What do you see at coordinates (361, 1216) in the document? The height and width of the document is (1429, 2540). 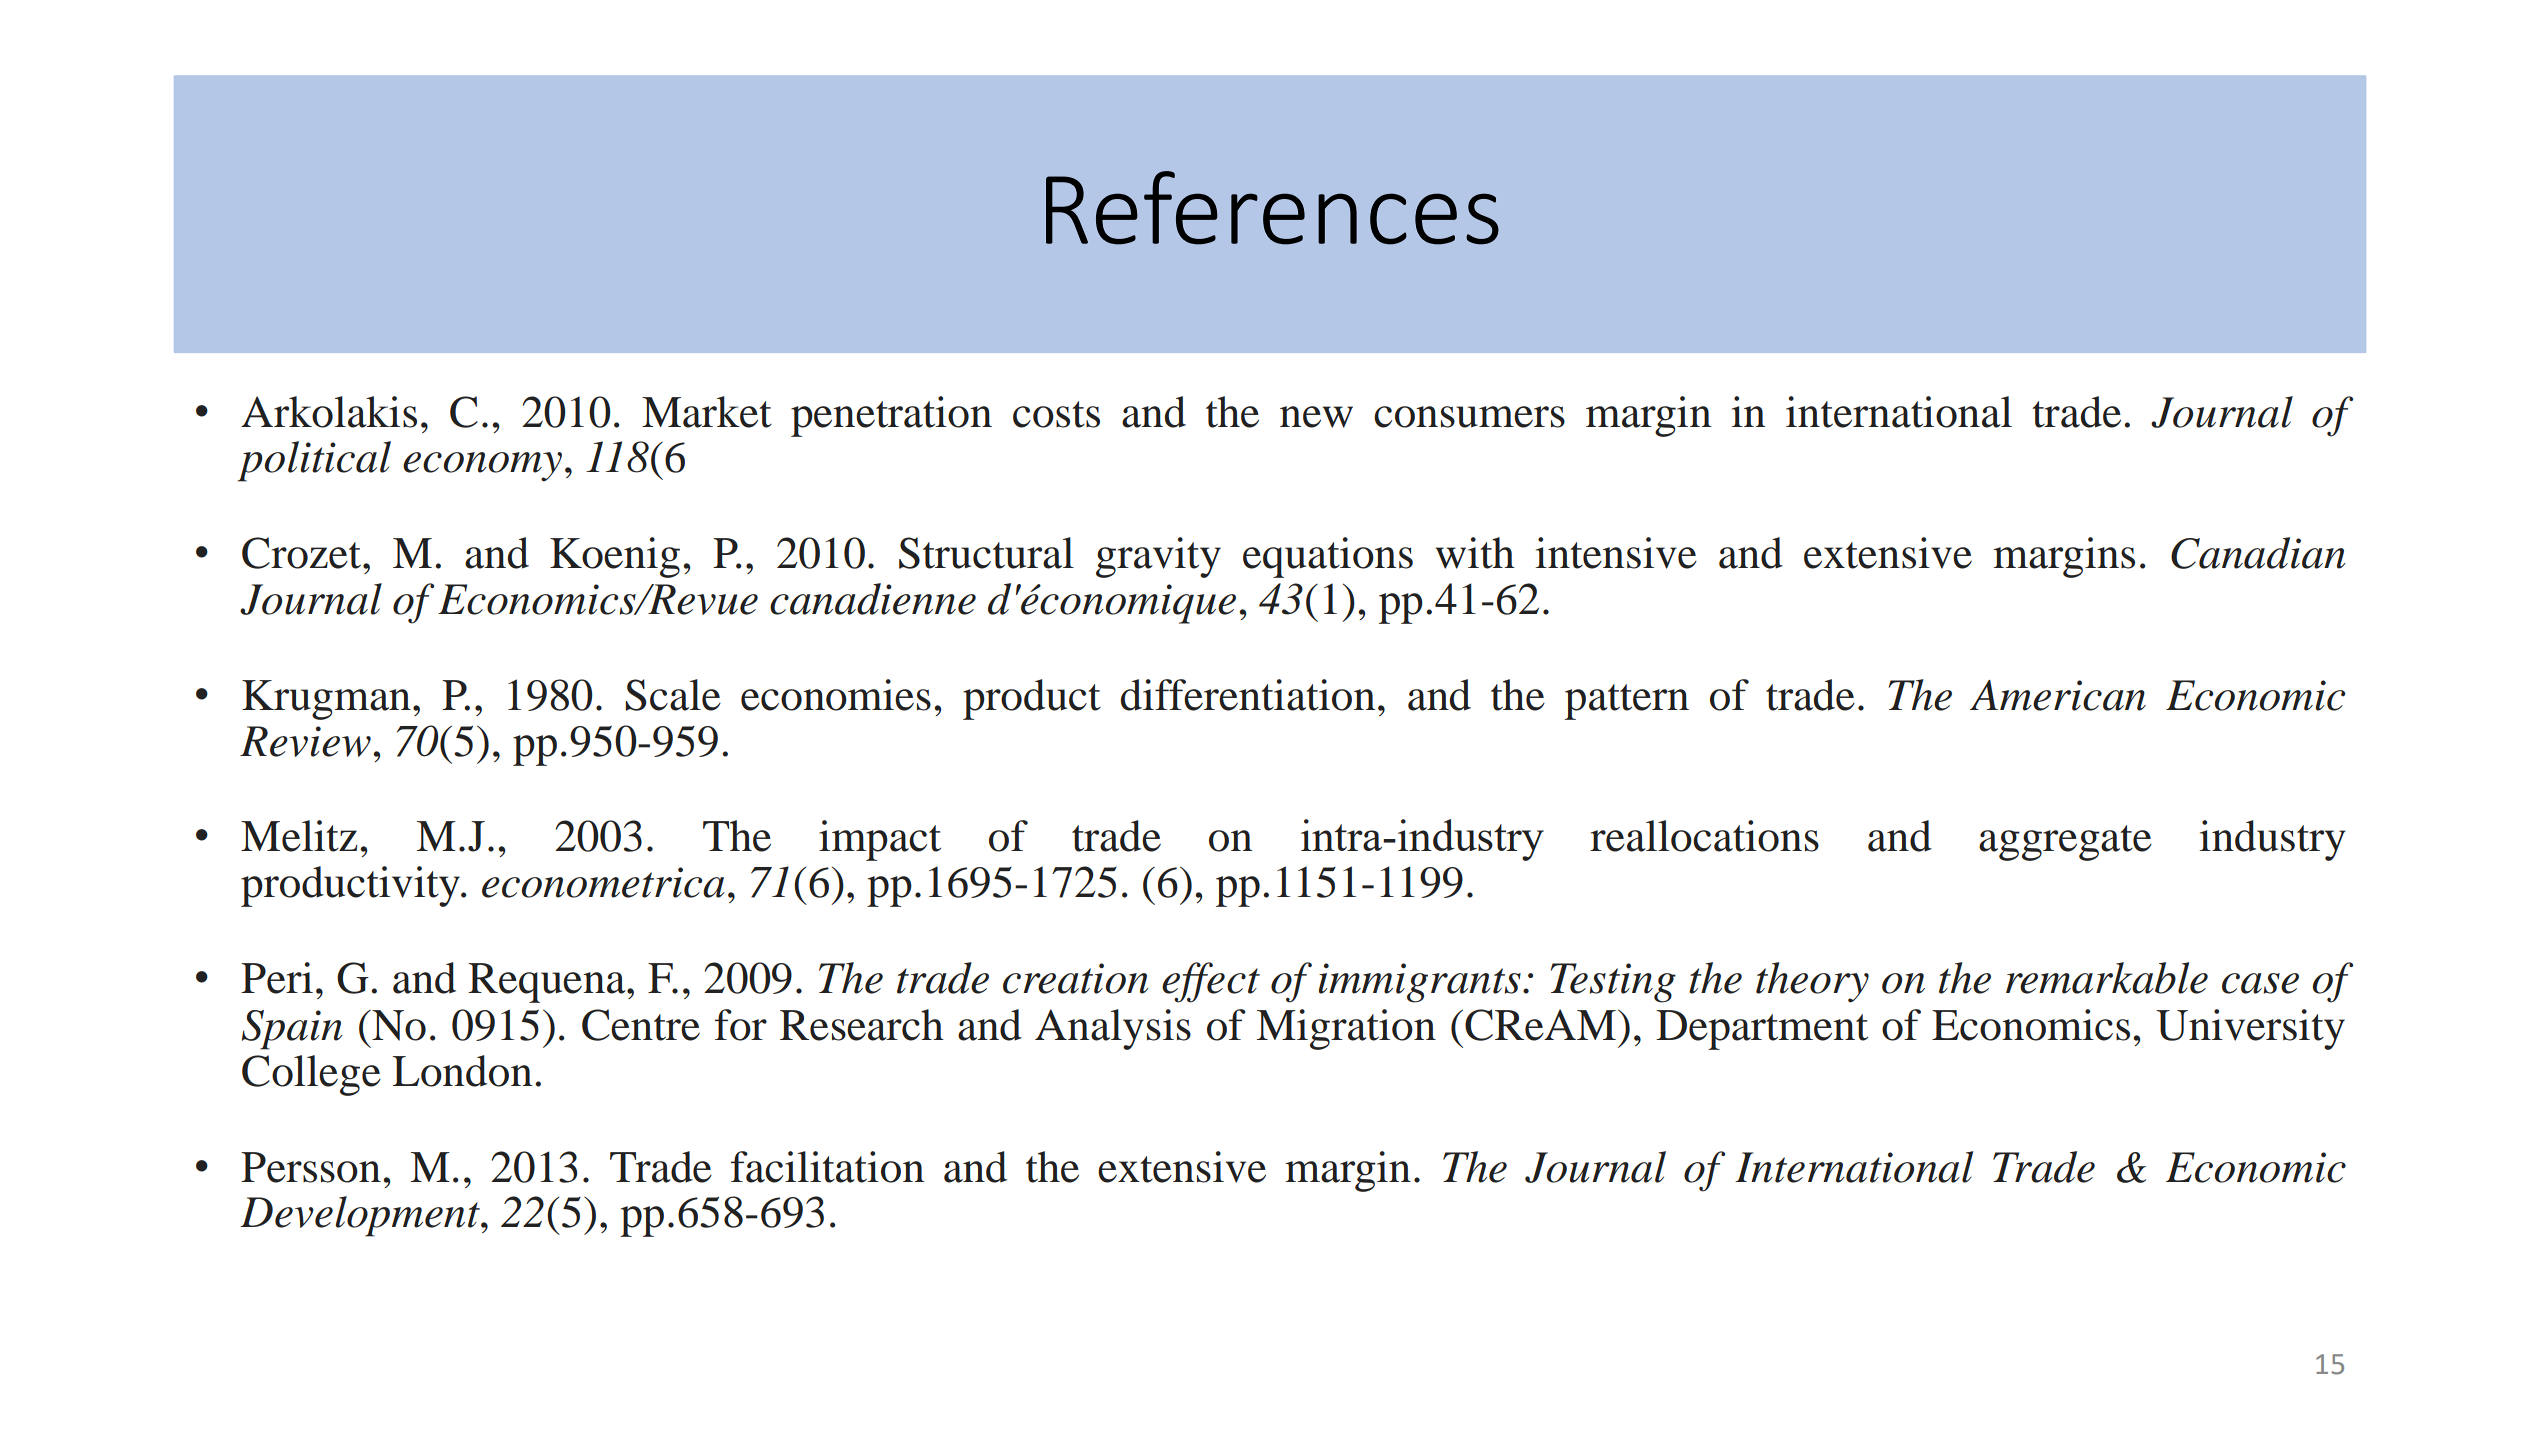 I see `Development` at bounding box center [361, 1216].
